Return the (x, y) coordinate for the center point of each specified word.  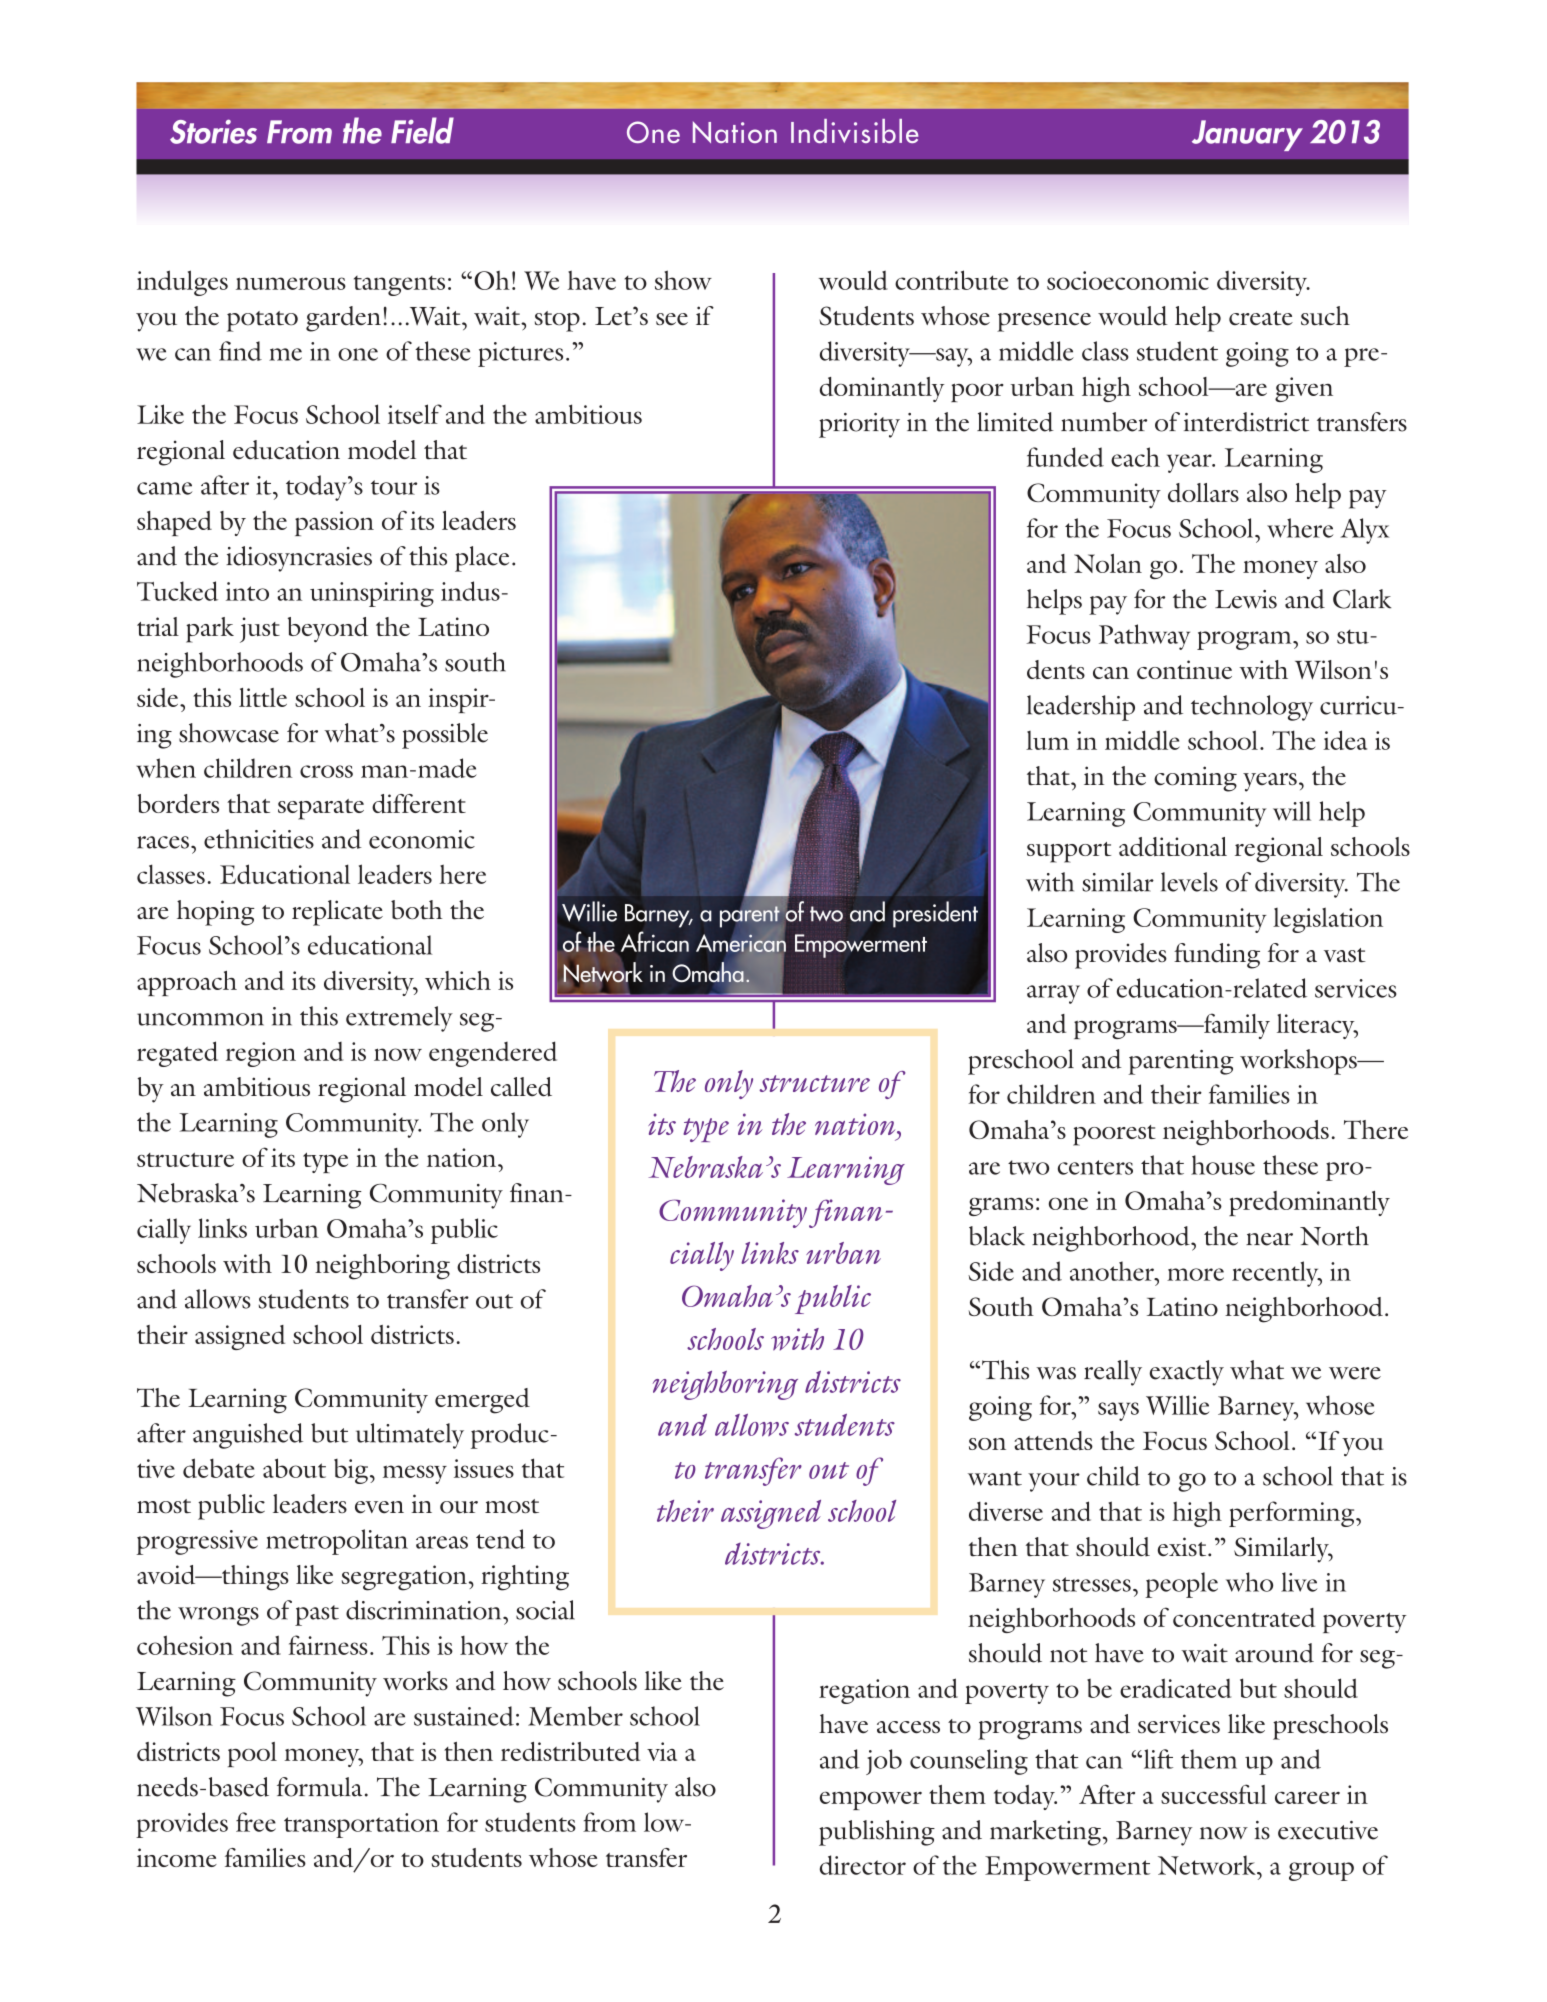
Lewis (1246, 599)
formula (319, 1787)
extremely (399, 1019)
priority (859, 425)
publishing (877, 1833)
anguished (248, 1436)
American (740, 942)
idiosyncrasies (299, 559)
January (1247, 135)
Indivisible (855, 131)
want (995, 1478)
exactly (1187, 1373)
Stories (213, 131)
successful (1214, 1794)
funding (1217, 956)
